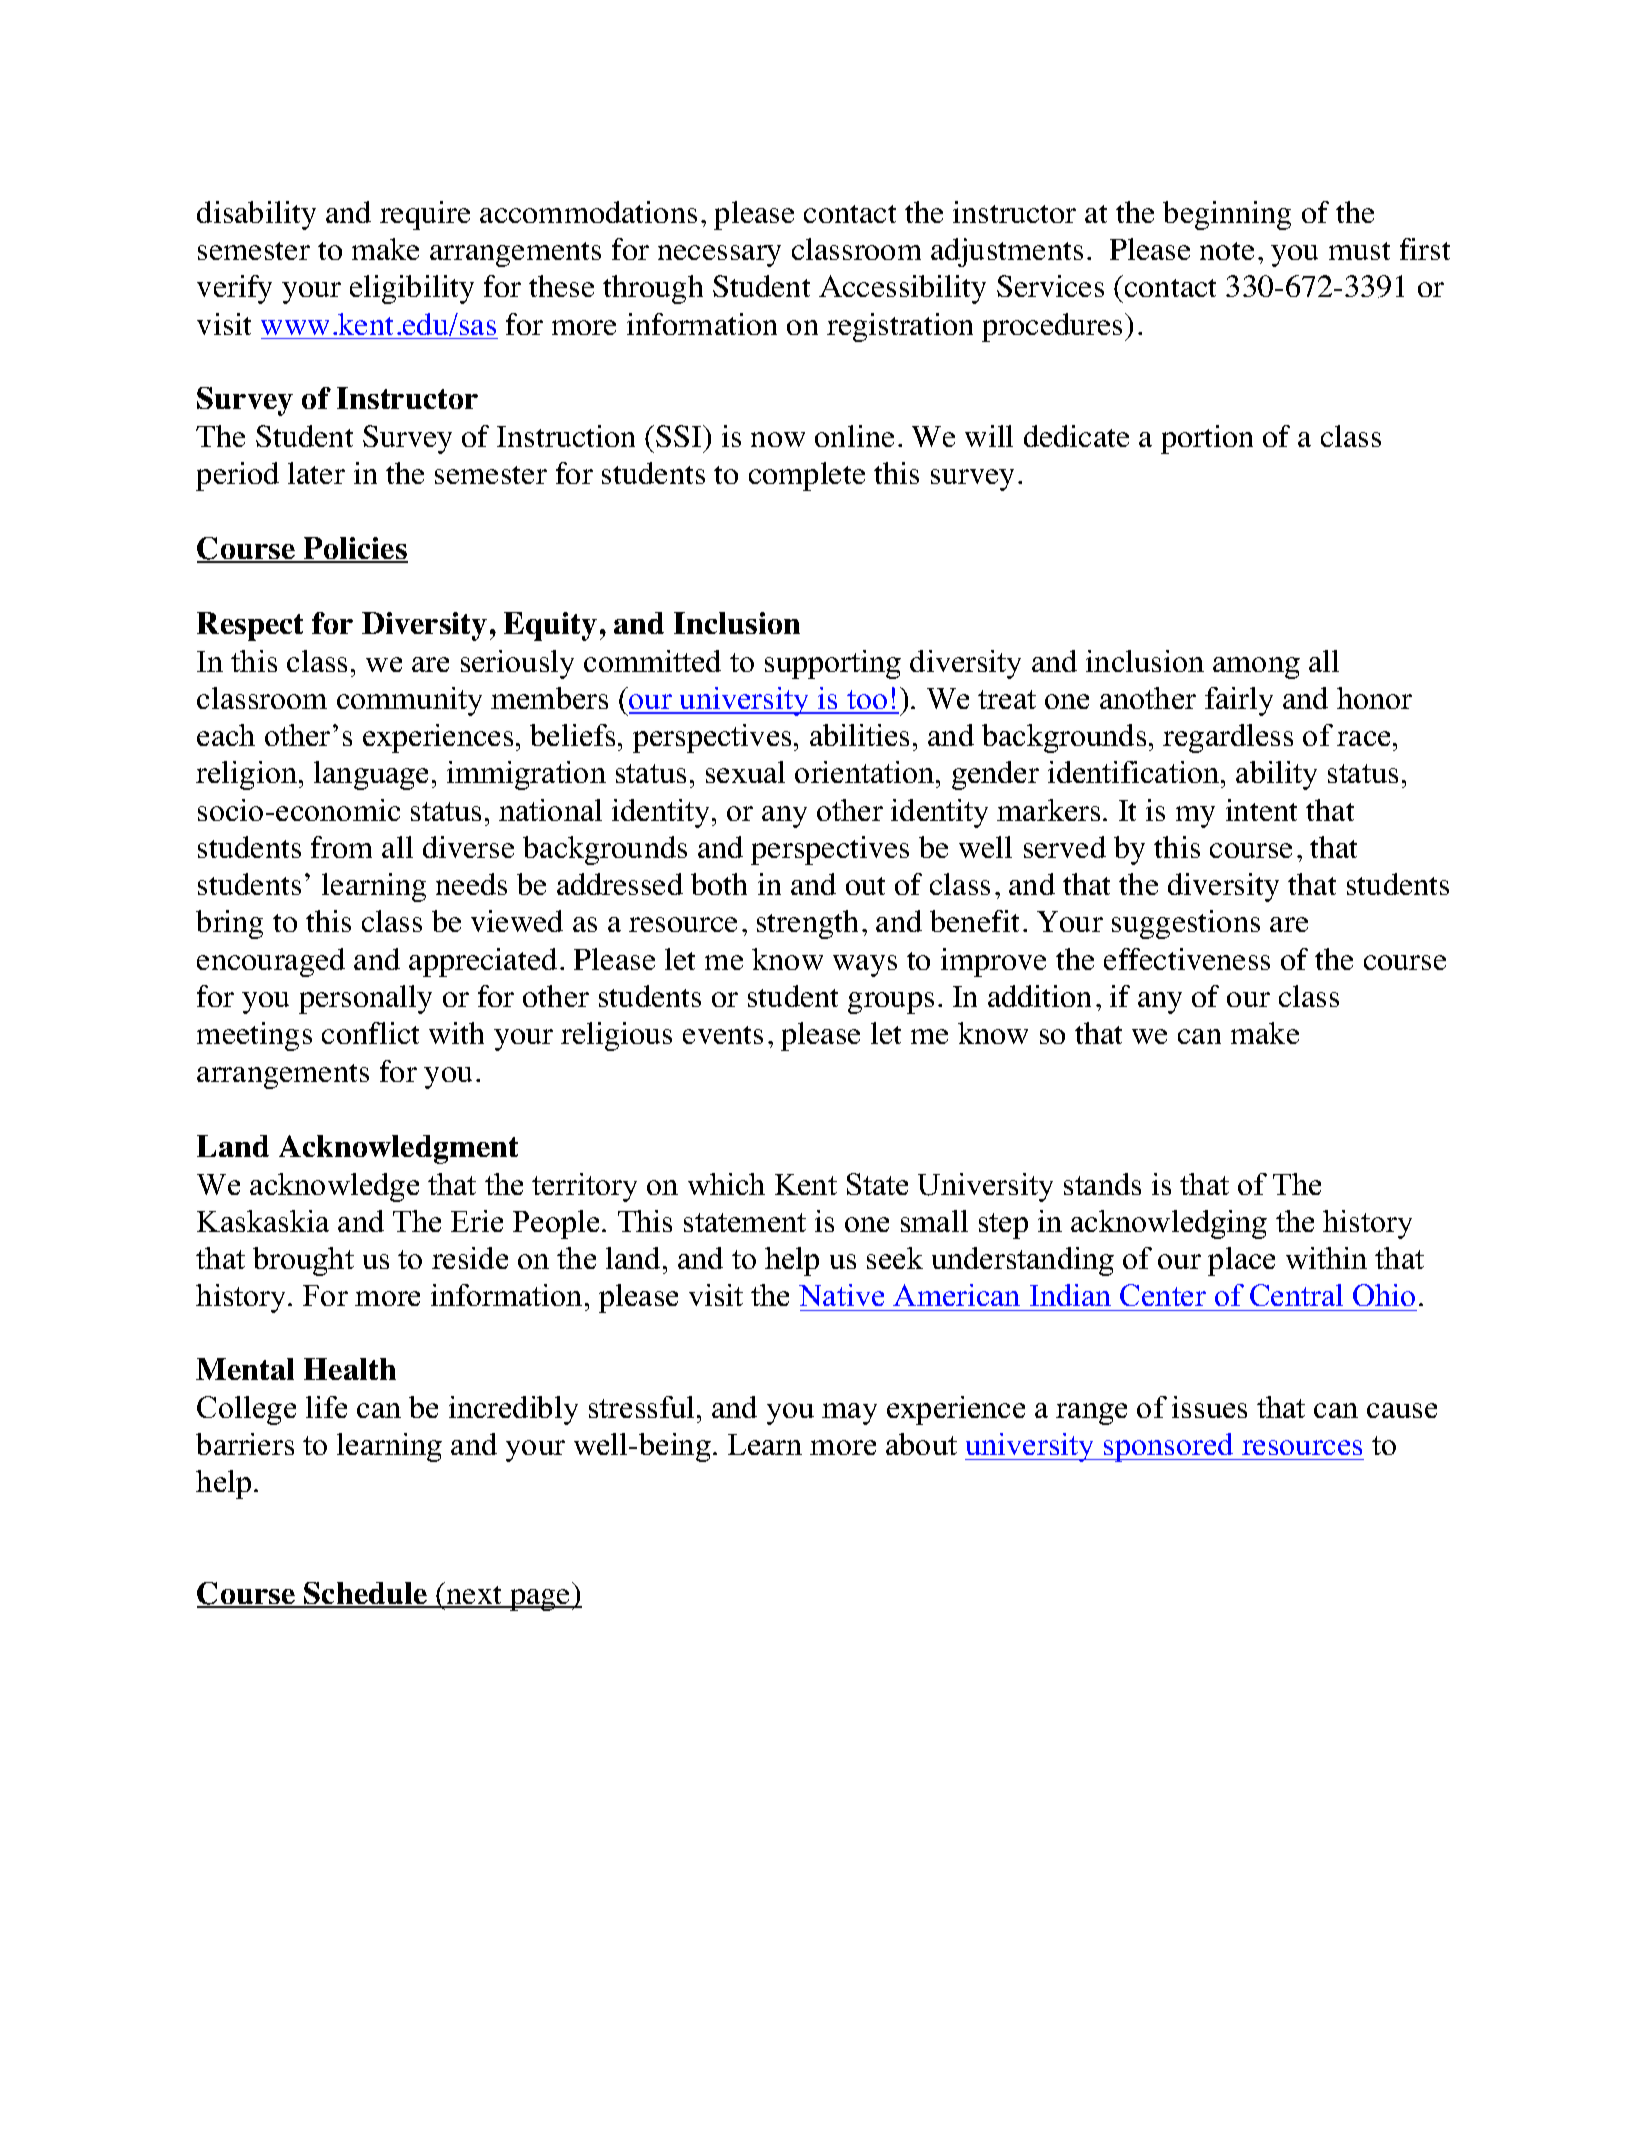 Image resolution: width=1649 pixels, height=2134 pixels. What do you see at coordinates (902, 289) in the screenshot?
I see `Accessibility` at bounding box center [902, 289].
